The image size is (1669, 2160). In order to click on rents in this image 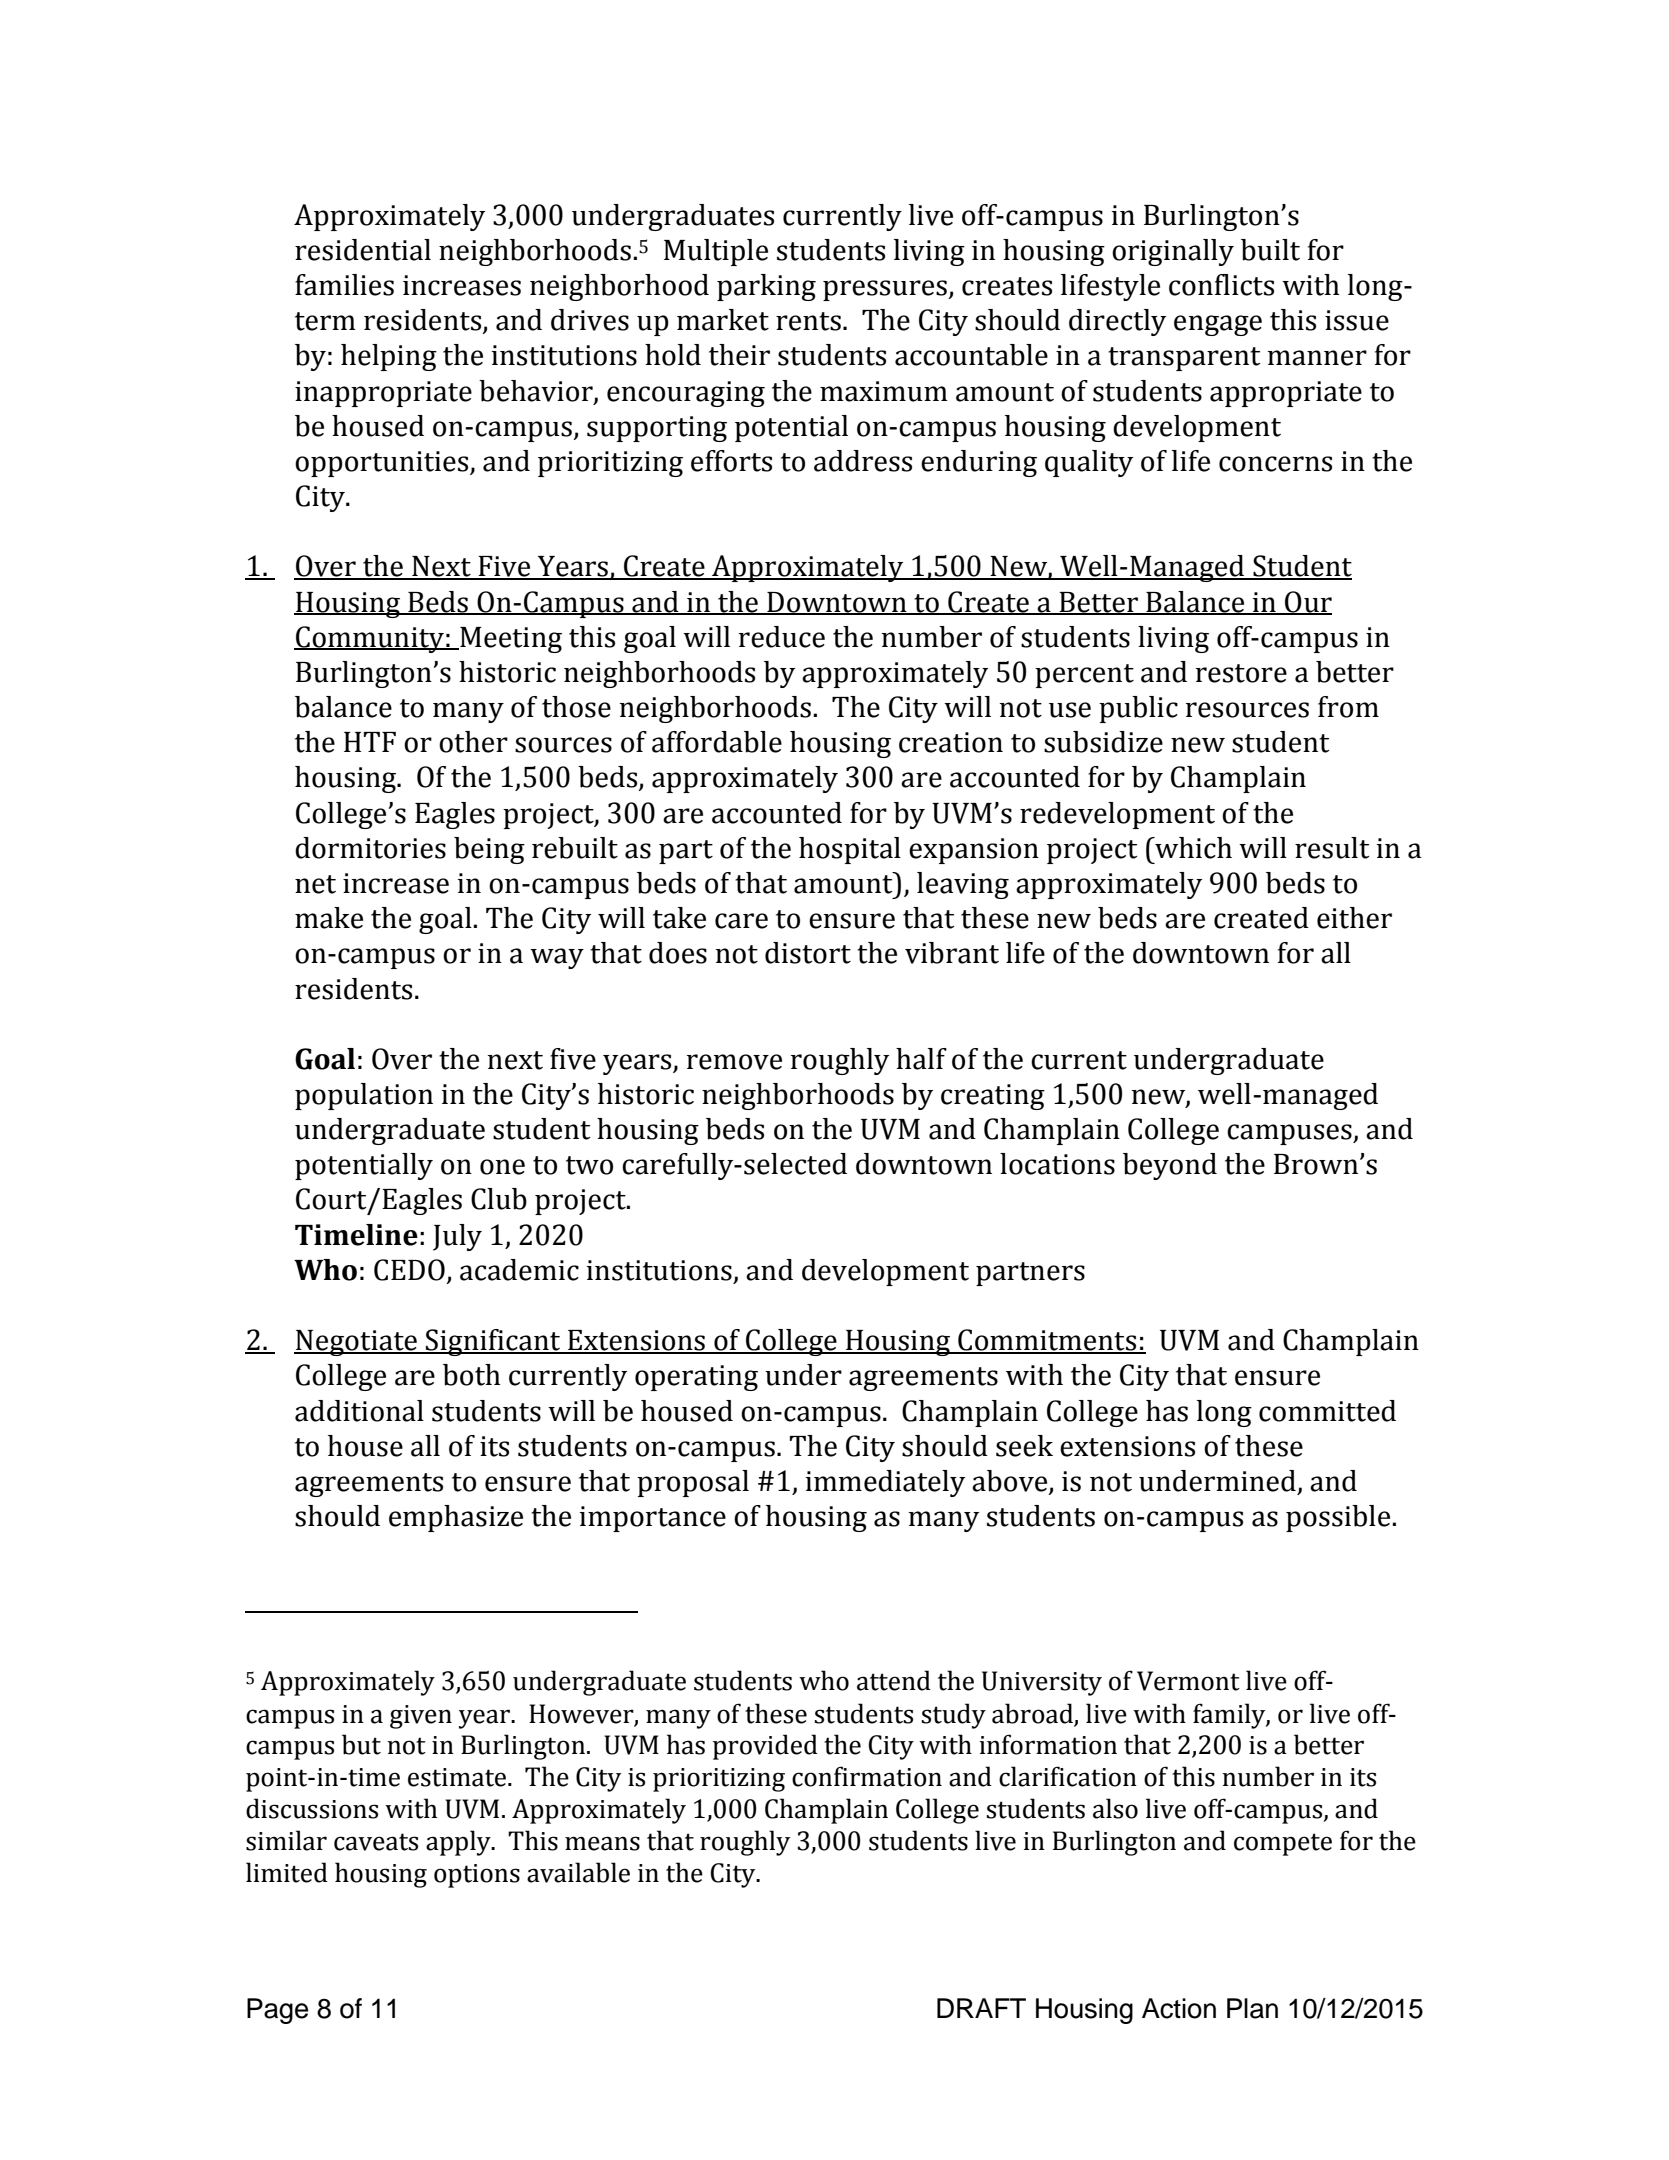, I will do `click(808, 321)`.
